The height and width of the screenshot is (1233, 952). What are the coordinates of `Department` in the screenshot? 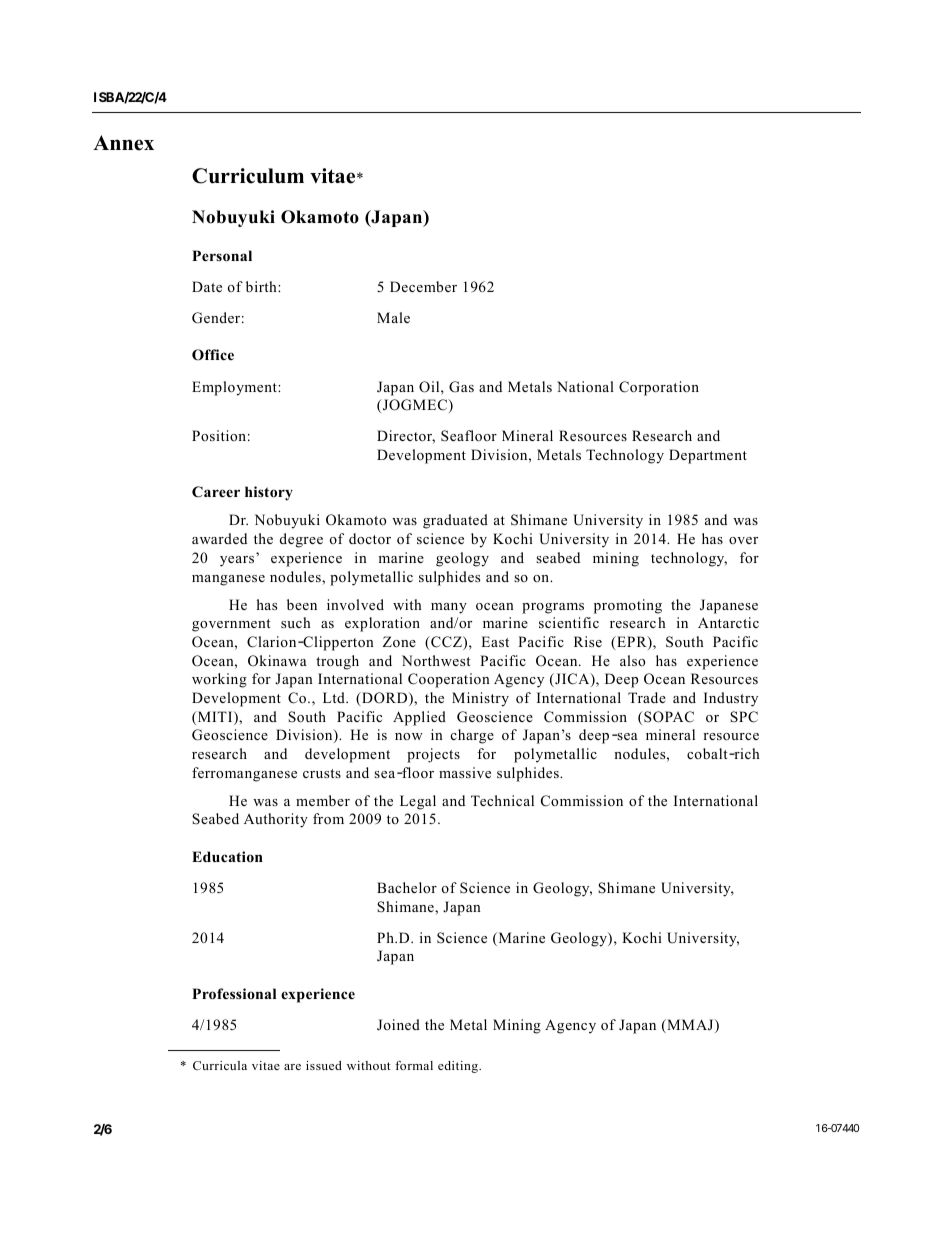 It's located at (708, 456).
